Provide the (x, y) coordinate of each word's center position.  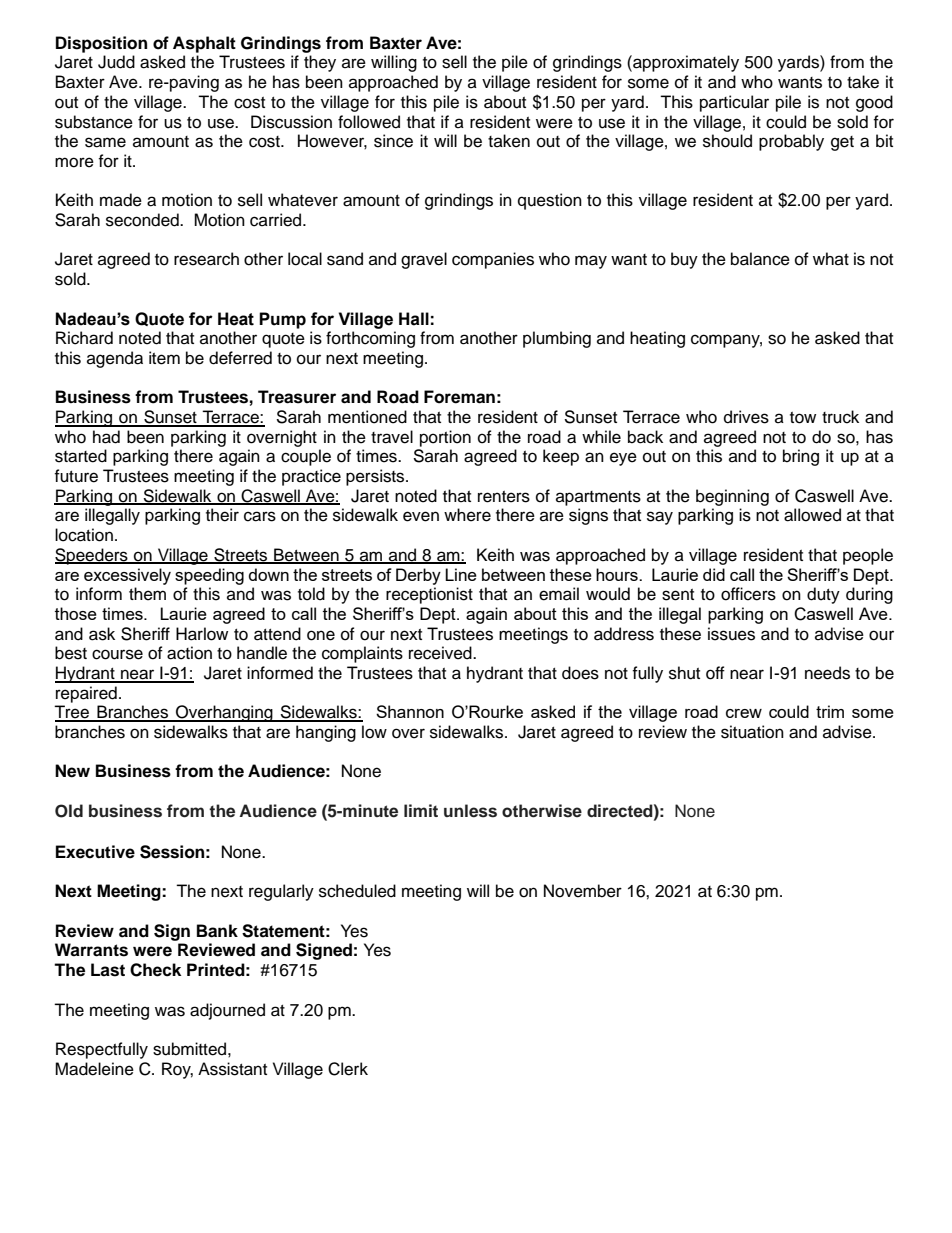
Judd (116, 62)
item (164, 358)
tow (803, 418)
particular (734, 103)
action (189, 653)
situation (752, 732)
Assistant (232, 1069)
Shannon (410, 711)
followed (369, 122)
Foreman (459, 397)
